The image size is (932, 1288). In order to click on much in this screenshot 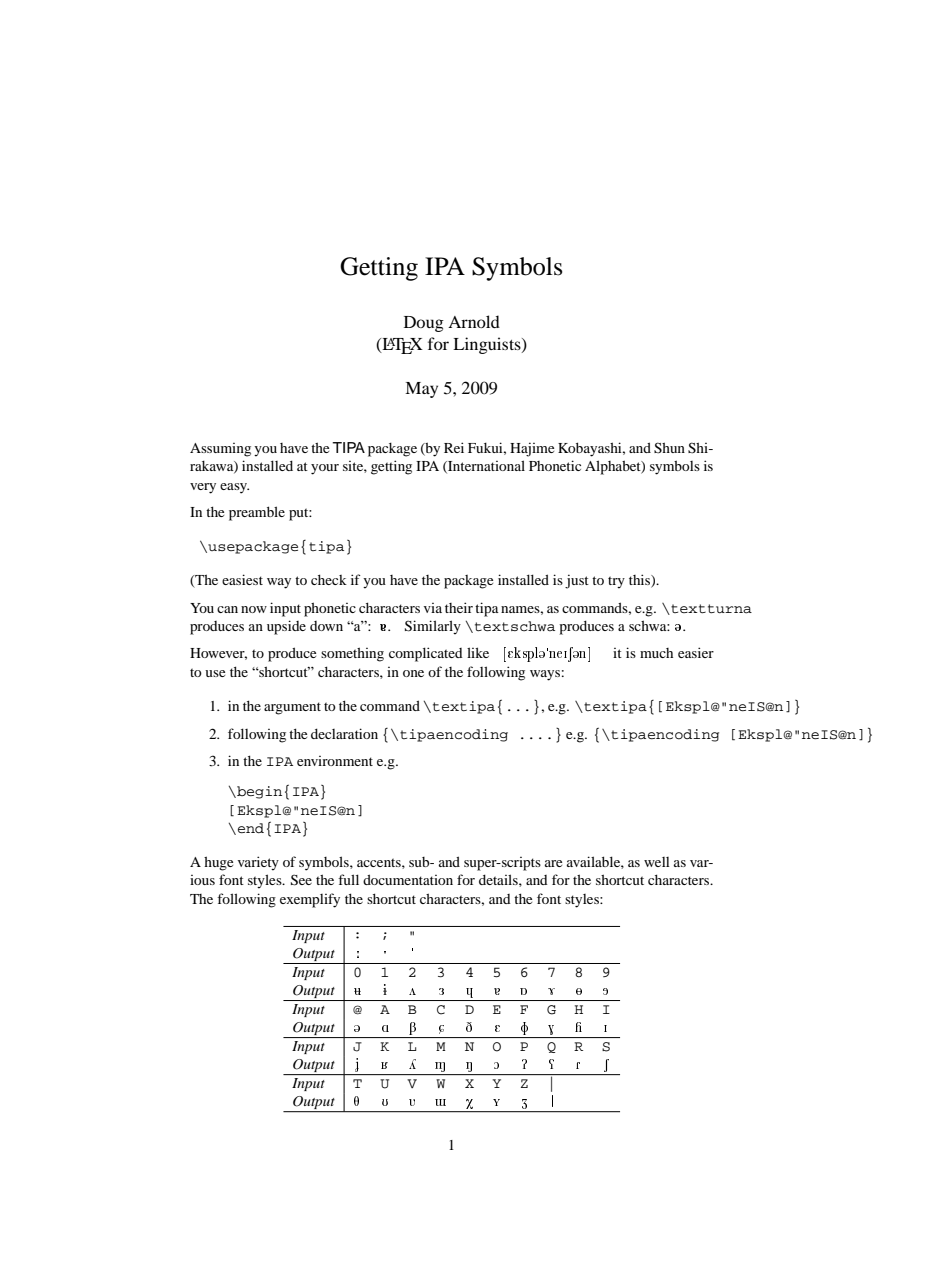, I will do `click(656, 653)`.
